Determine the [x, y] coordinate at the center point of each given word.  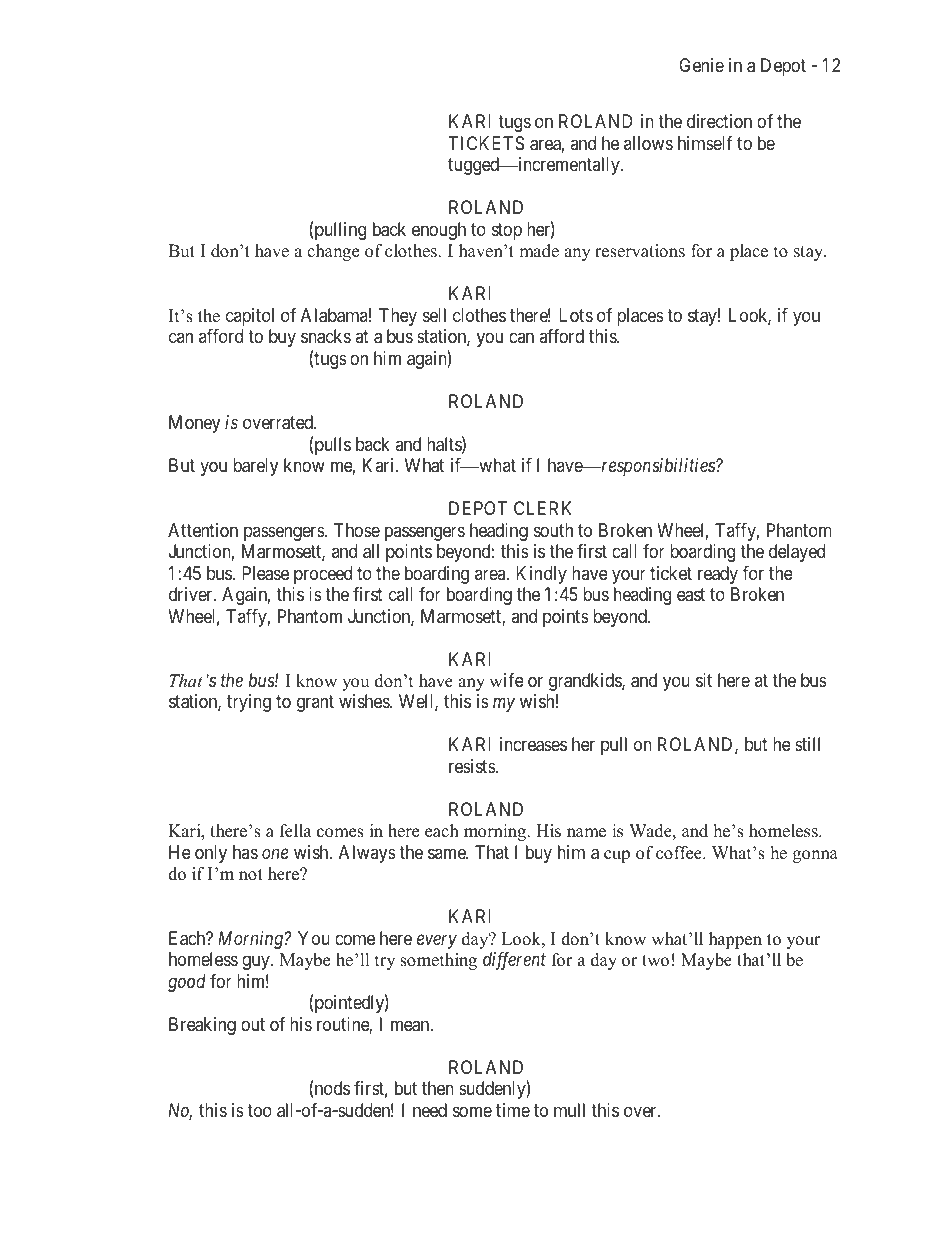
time [513, 1110]
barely [255, 467]
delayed [797, 553]
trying [249, 703]
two [655, 961]
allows [648, 143]
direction [719, 121]
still [807, 744]
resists [473, 766]
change [333, 252]
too [259, 1110]
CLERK [542, 508]
